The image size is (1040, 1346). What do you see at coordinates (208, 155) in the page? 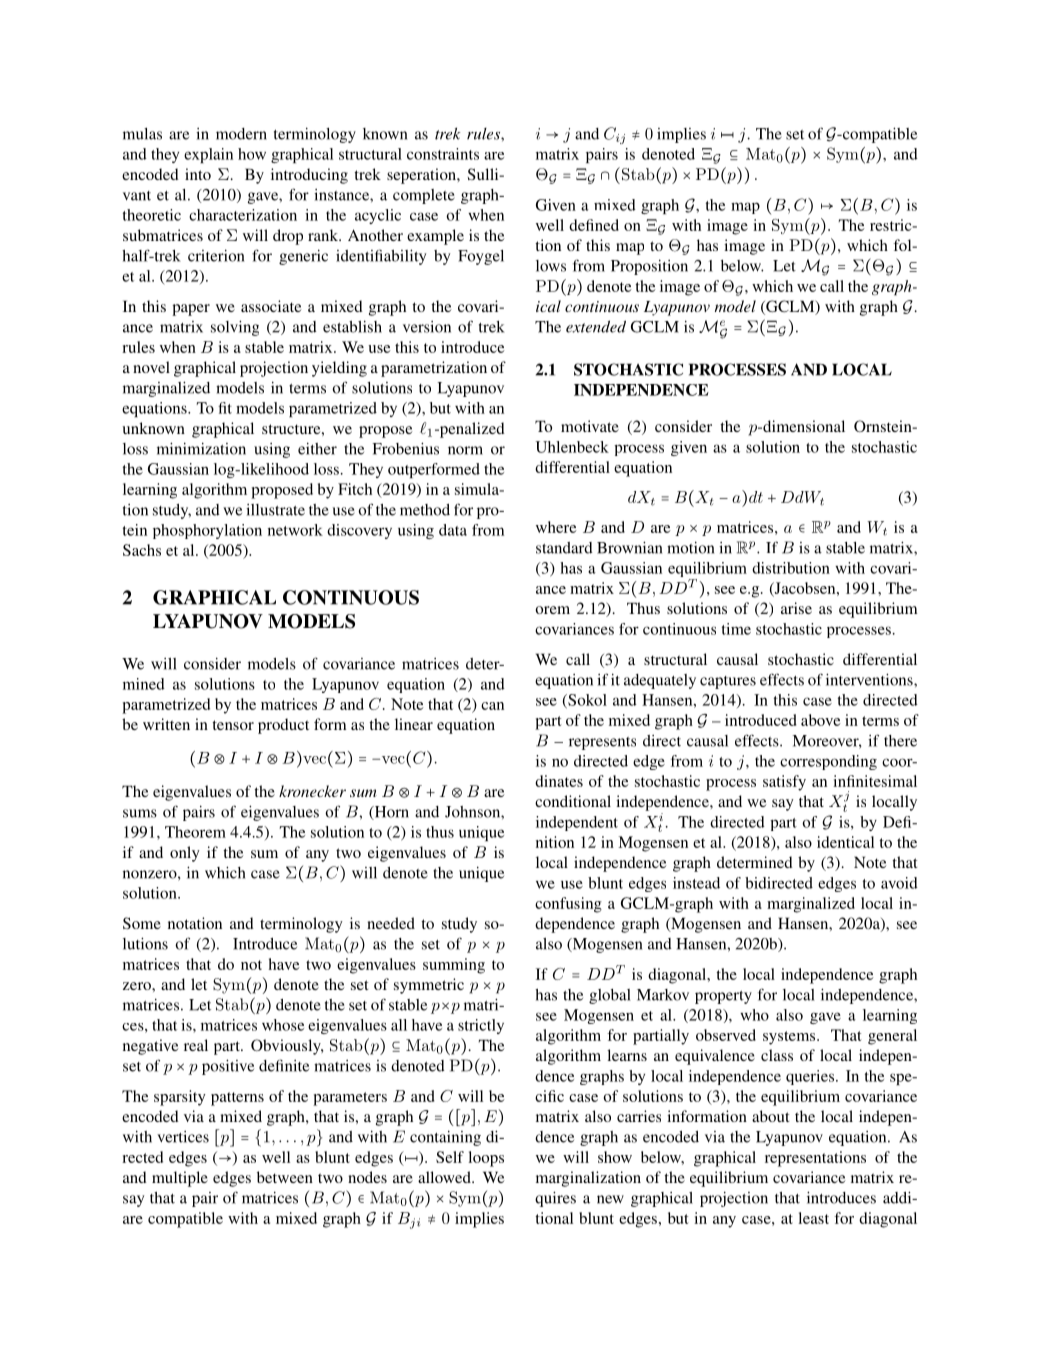
I see `explain` at bounding box center [208, 155].
